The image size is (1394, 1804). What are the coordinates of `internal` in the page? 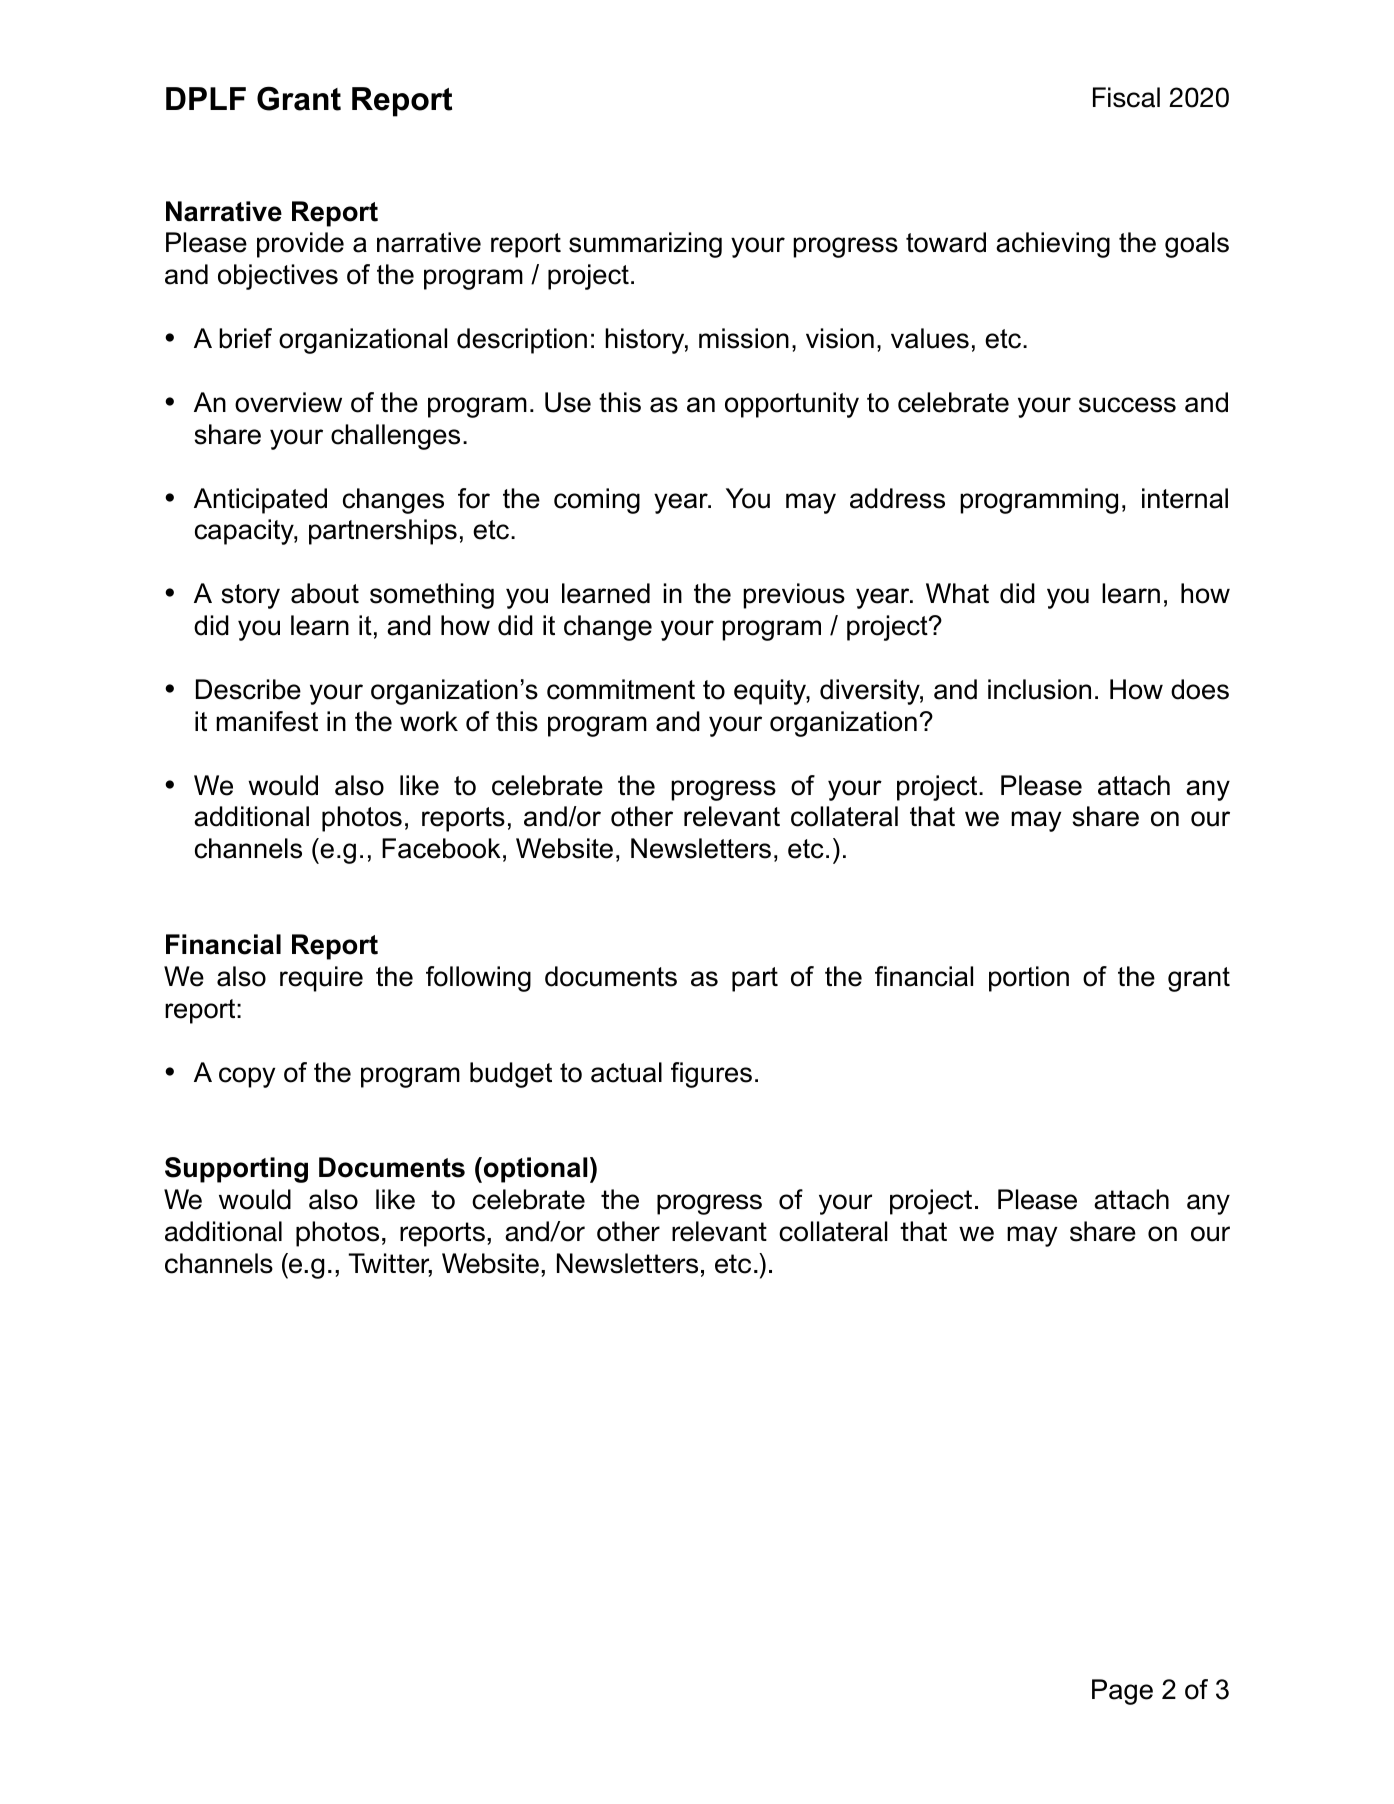 It's located at (1185, 498).
